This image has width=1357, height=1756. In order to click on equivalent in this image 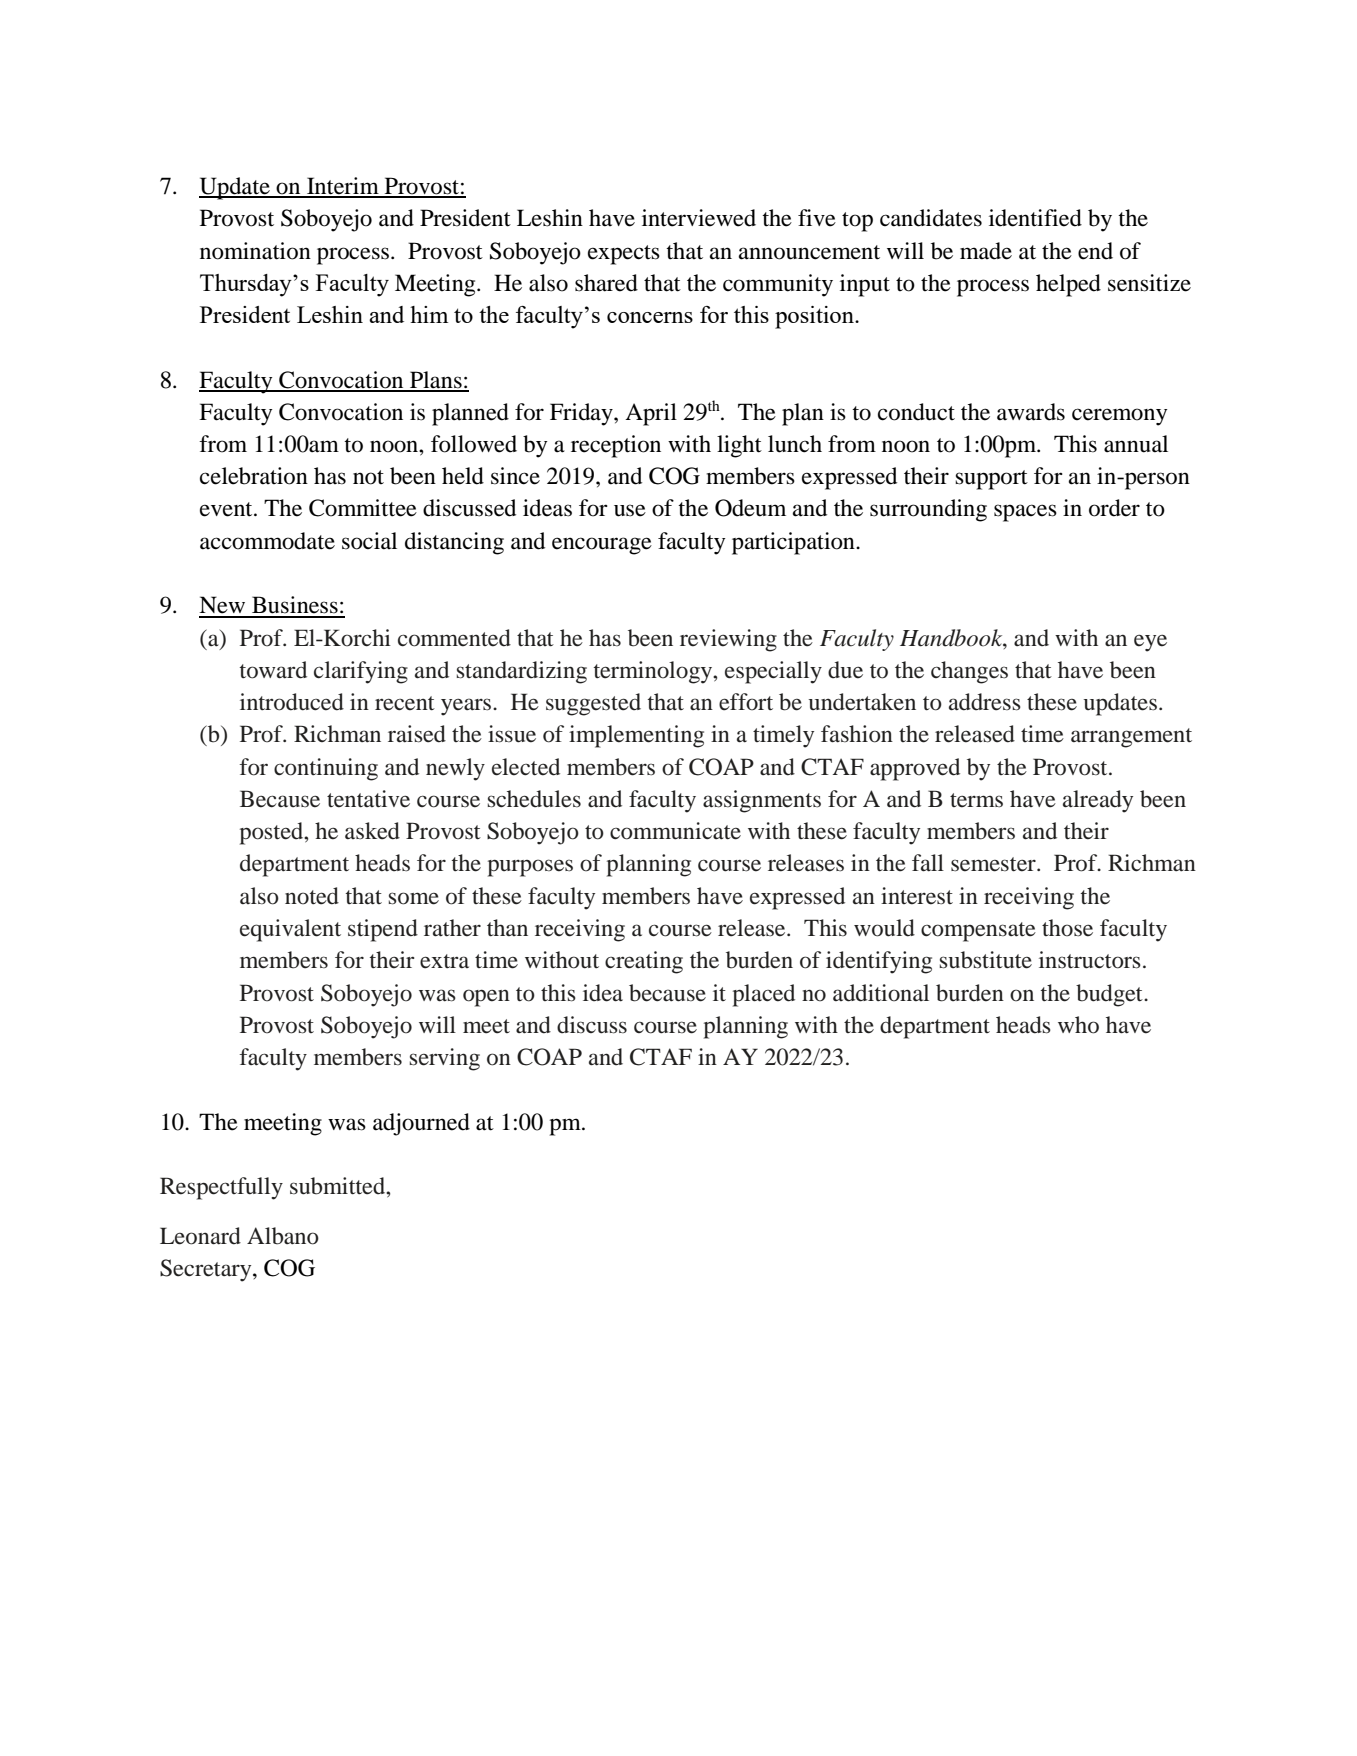, I will do `click(290, 930)`.
